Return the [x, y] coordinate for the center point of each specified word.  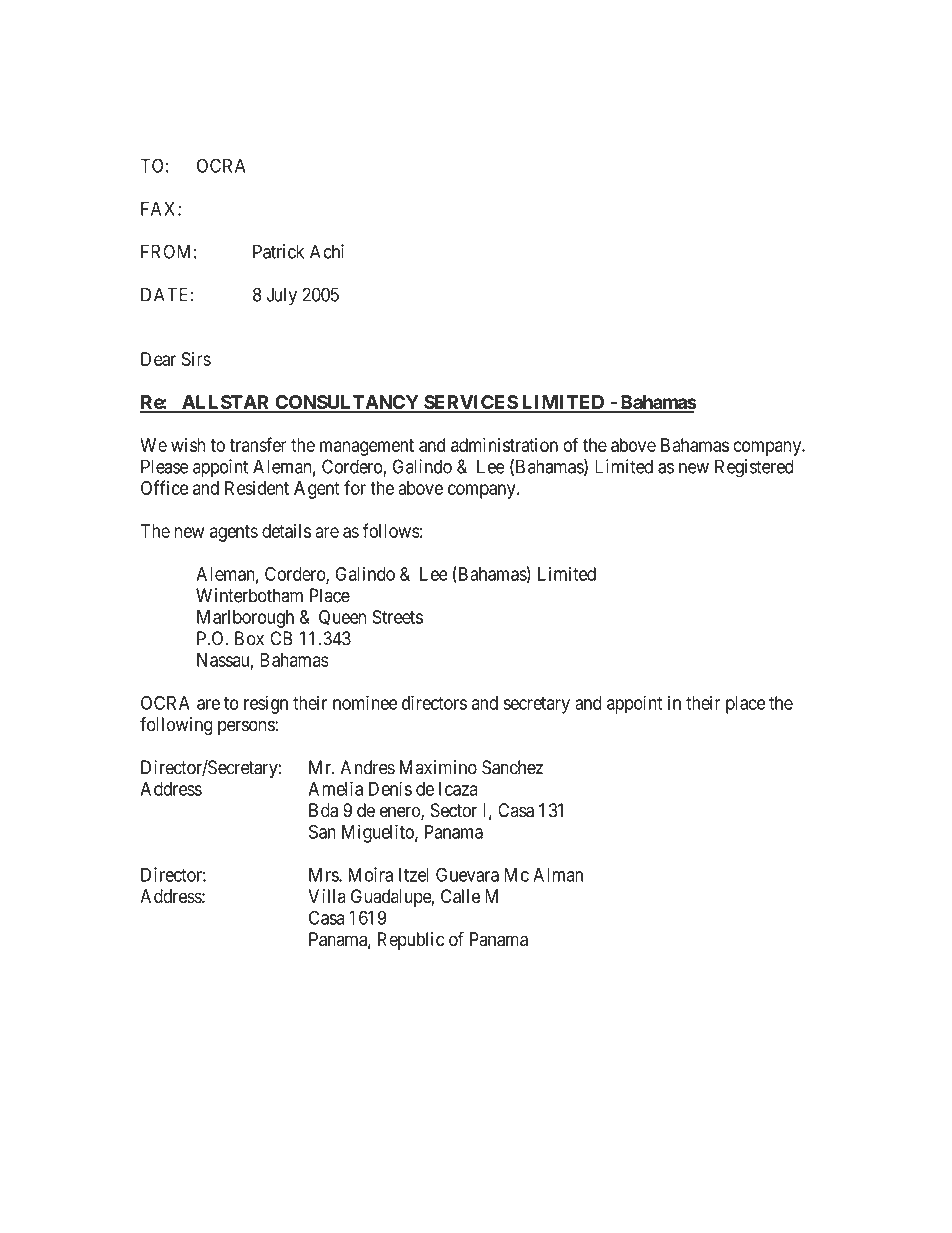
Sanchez [512, 767]
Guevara [467, 874]
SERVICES [470, 403]
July [281, 296]
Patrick [278, 251]
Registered [754, 468]
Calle [460, 896]
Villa [327, 896]
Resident [257, 488]
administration [504, 445]
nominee [365, 702]
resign [266, 704]
